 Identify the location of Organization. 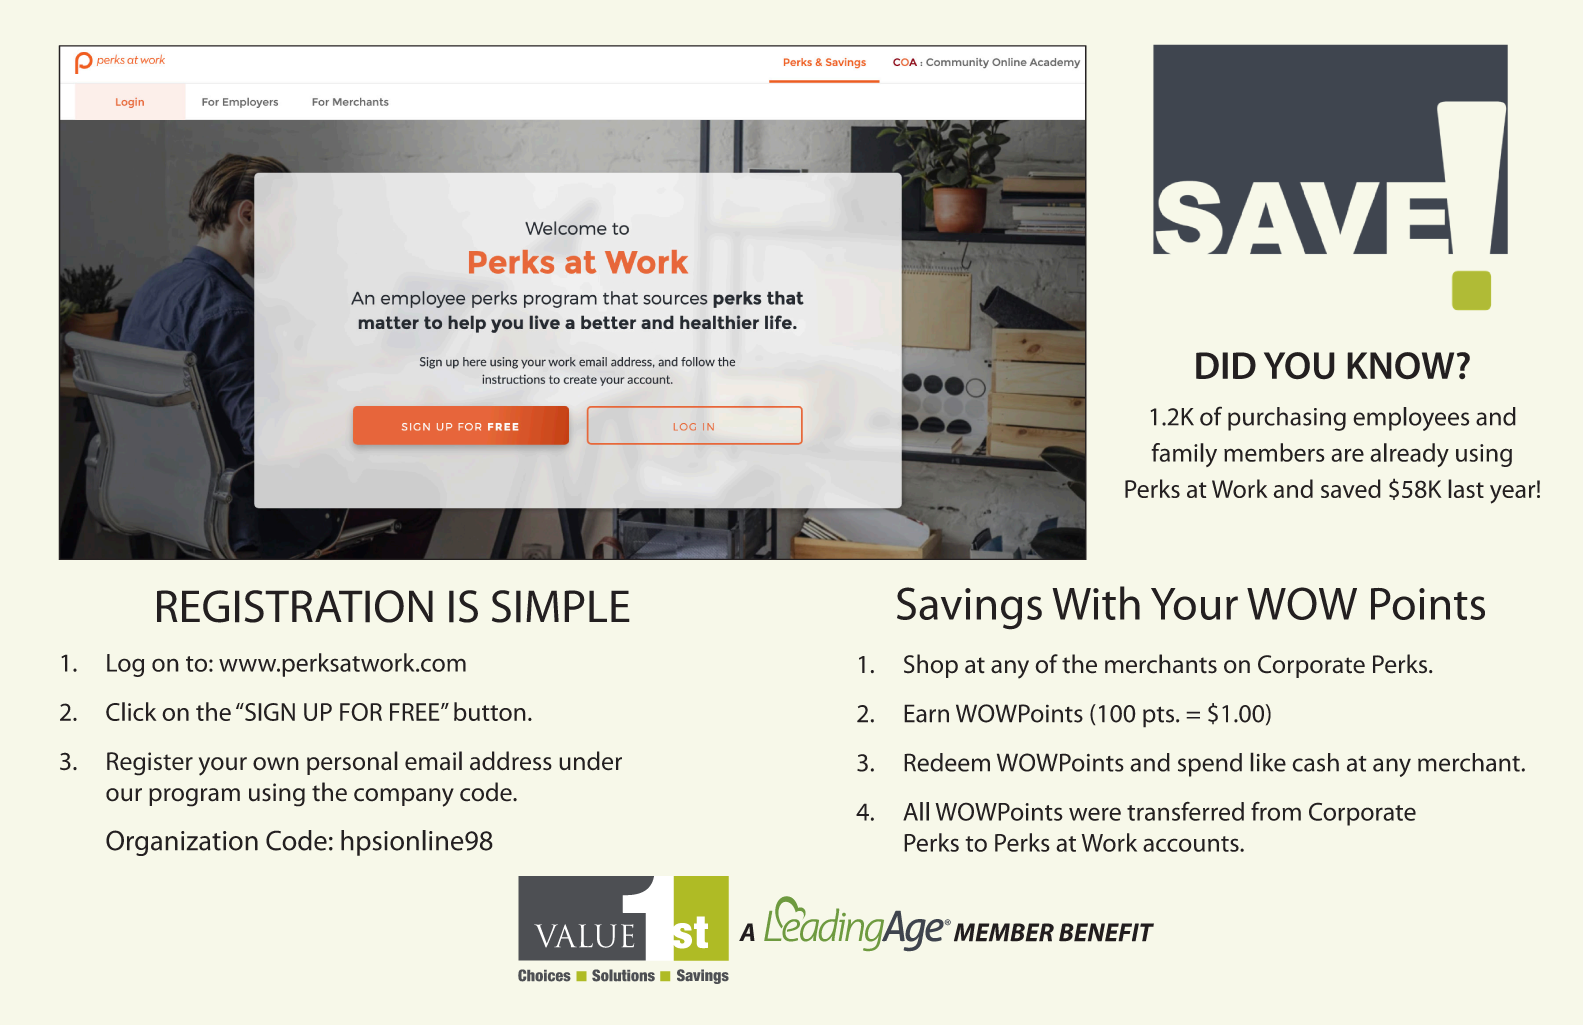
(182, 843).
